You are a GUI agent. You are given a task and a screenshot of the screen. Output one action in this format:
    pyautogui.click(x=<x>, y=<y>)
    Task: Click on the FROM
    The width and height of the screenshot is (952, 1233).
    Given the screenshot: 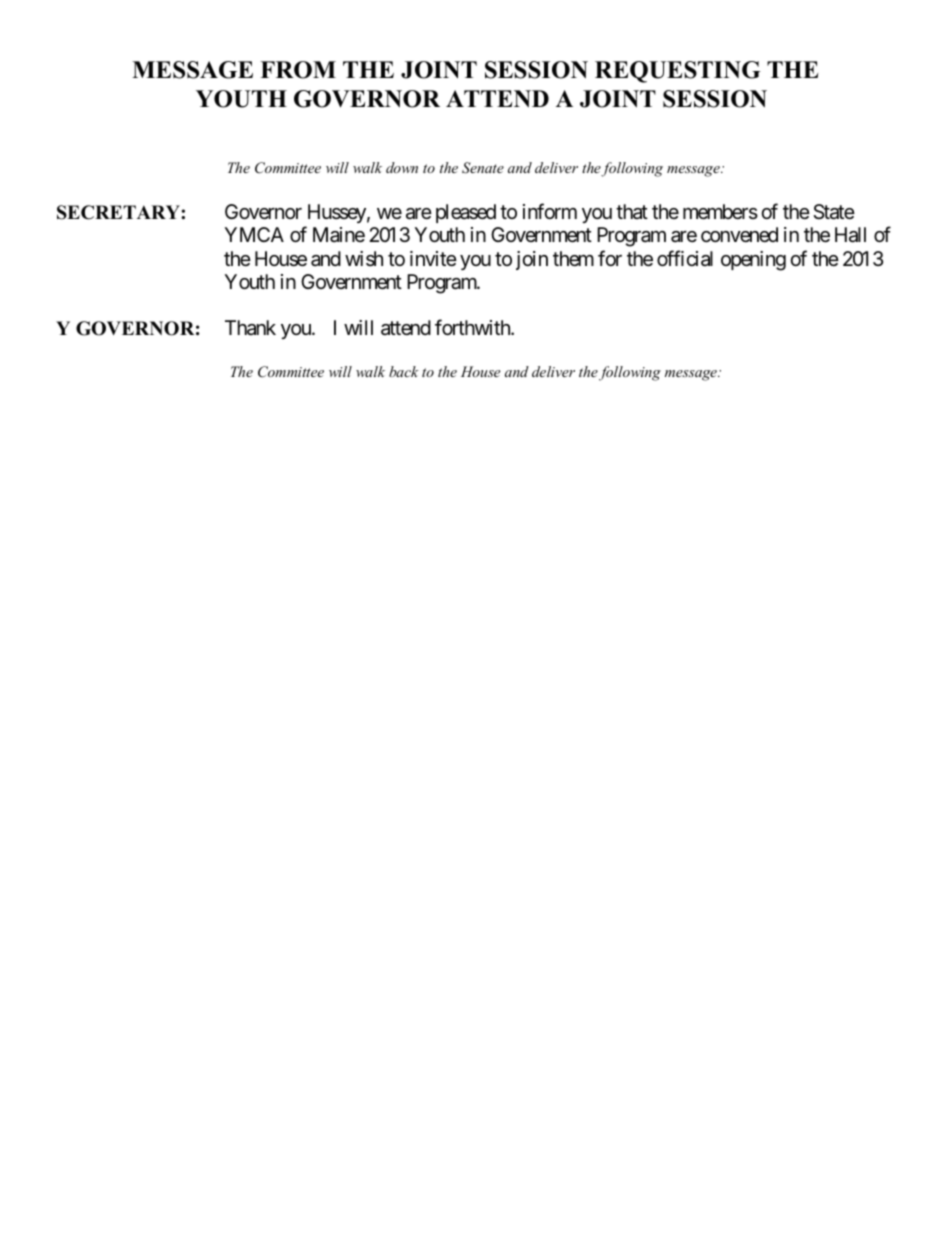 What is the action you would take?
    pyautogui.click(x=298, y=70)
